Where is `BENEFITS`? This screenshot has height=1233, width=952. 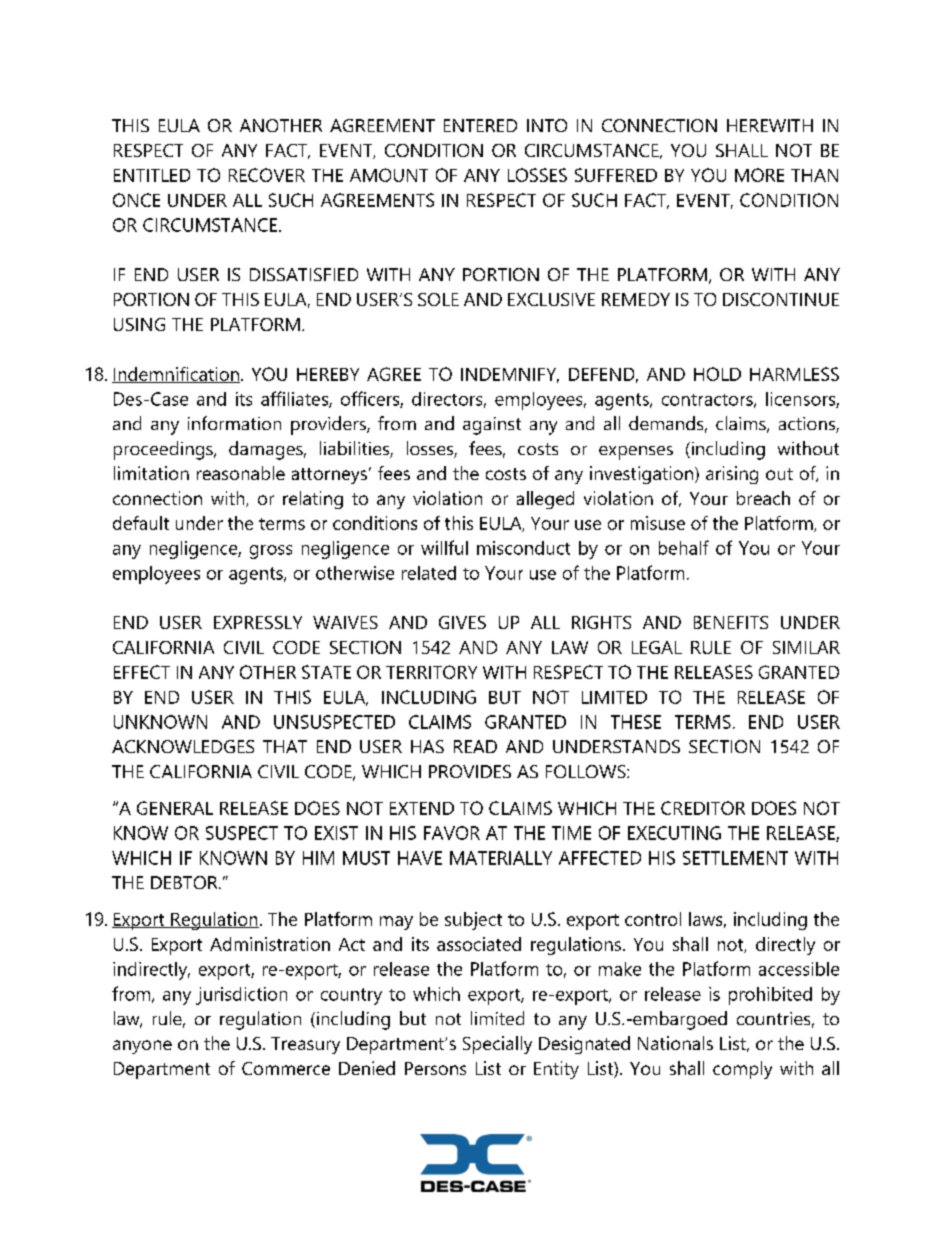 BENEFITS is located at coordinates (731, 622).
